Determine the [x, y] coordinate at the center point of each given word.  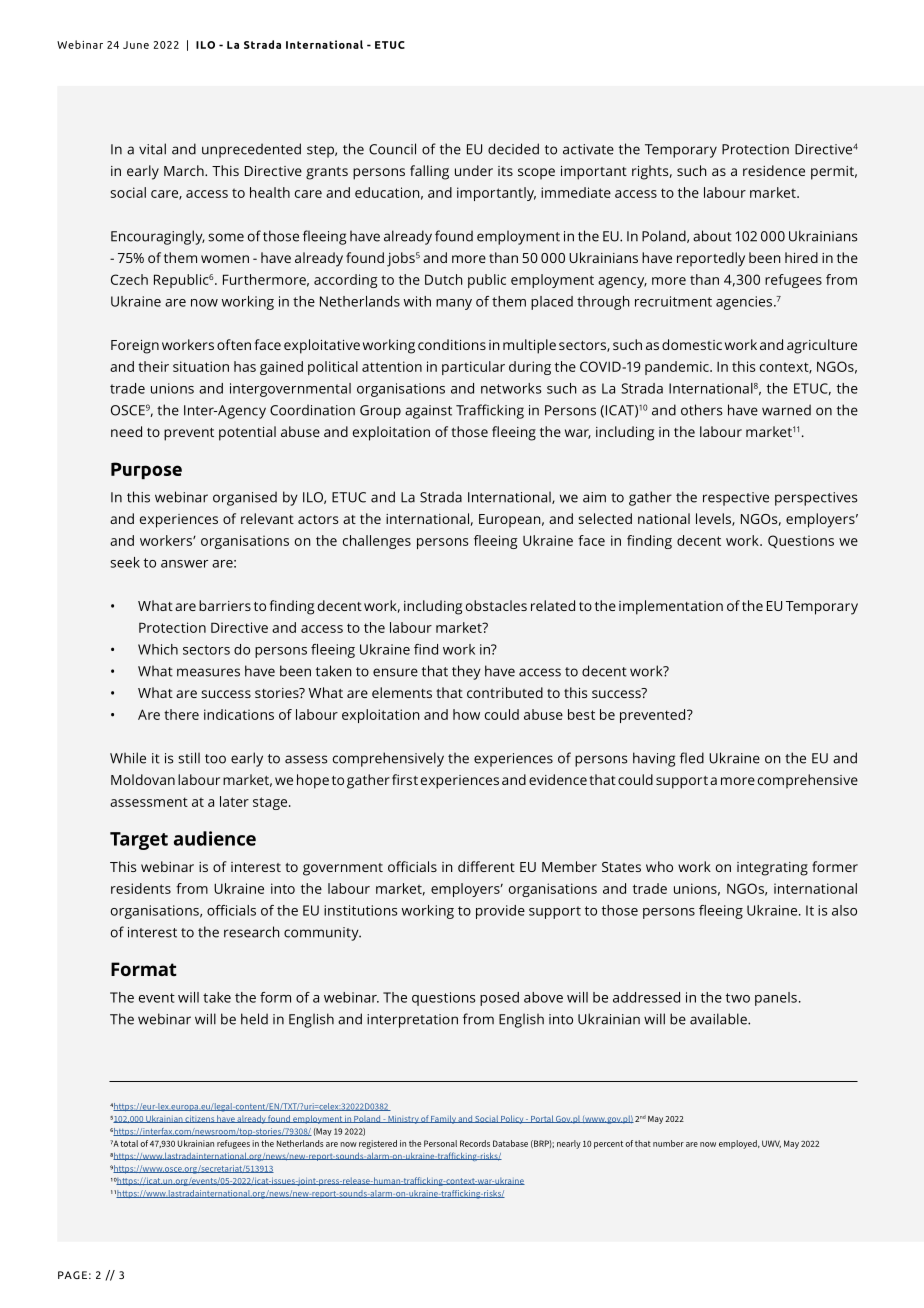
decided [513, 149]
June [136, 45]
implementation [671, 607]
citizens [200, 1119]
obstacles [496, 605]
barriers [225, 605]
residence [774, 170]
